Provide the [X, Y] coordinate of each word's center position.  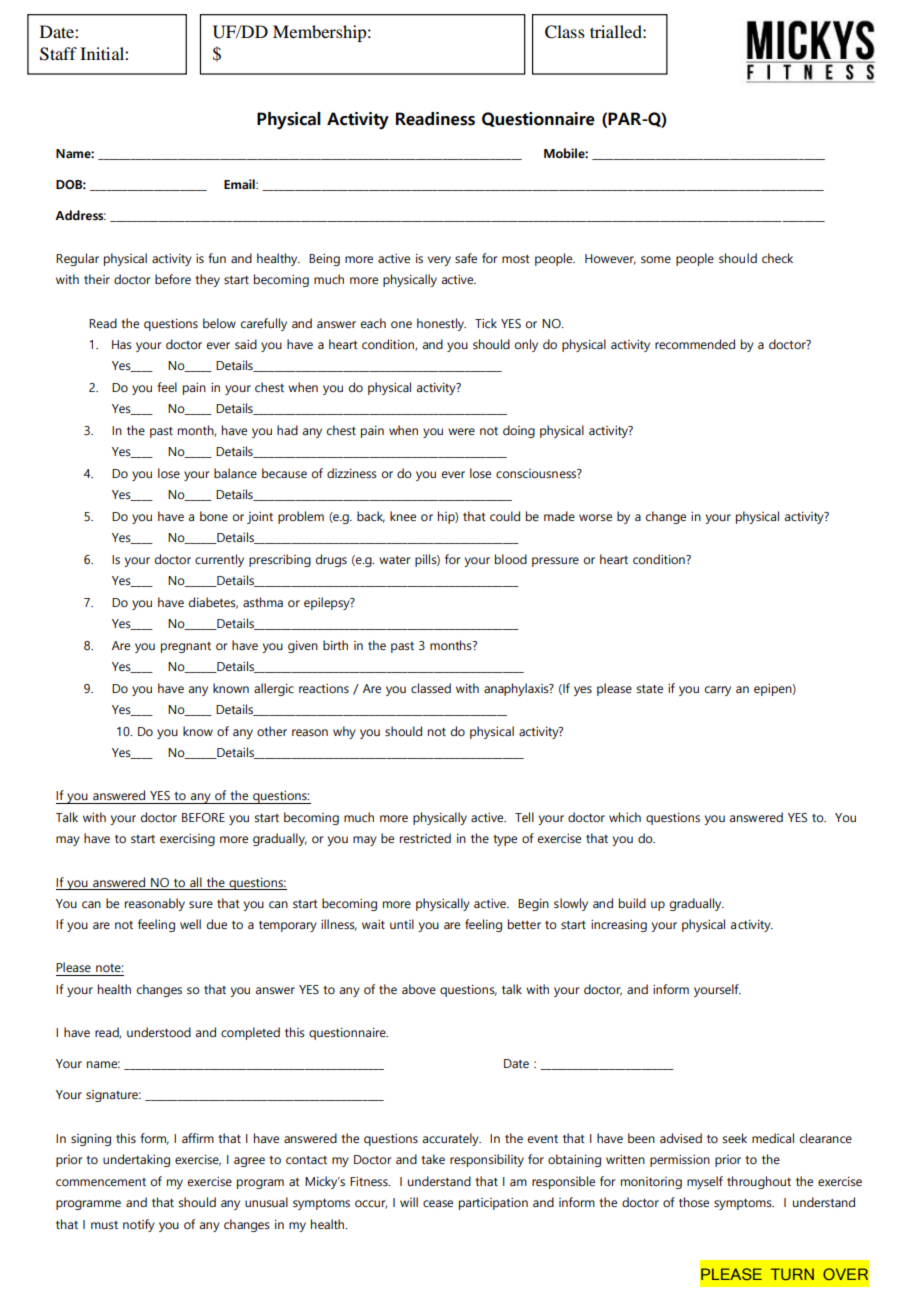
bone [214, 516]
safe [466, 258]
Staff [58, 54]
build [632, 903]
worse [595, 517]
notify [139, 1225]
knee [403, 516]
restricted [425, 838]
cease [438, 1203]
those [694, 1202]
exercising [187, 839]
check [777, 258]
